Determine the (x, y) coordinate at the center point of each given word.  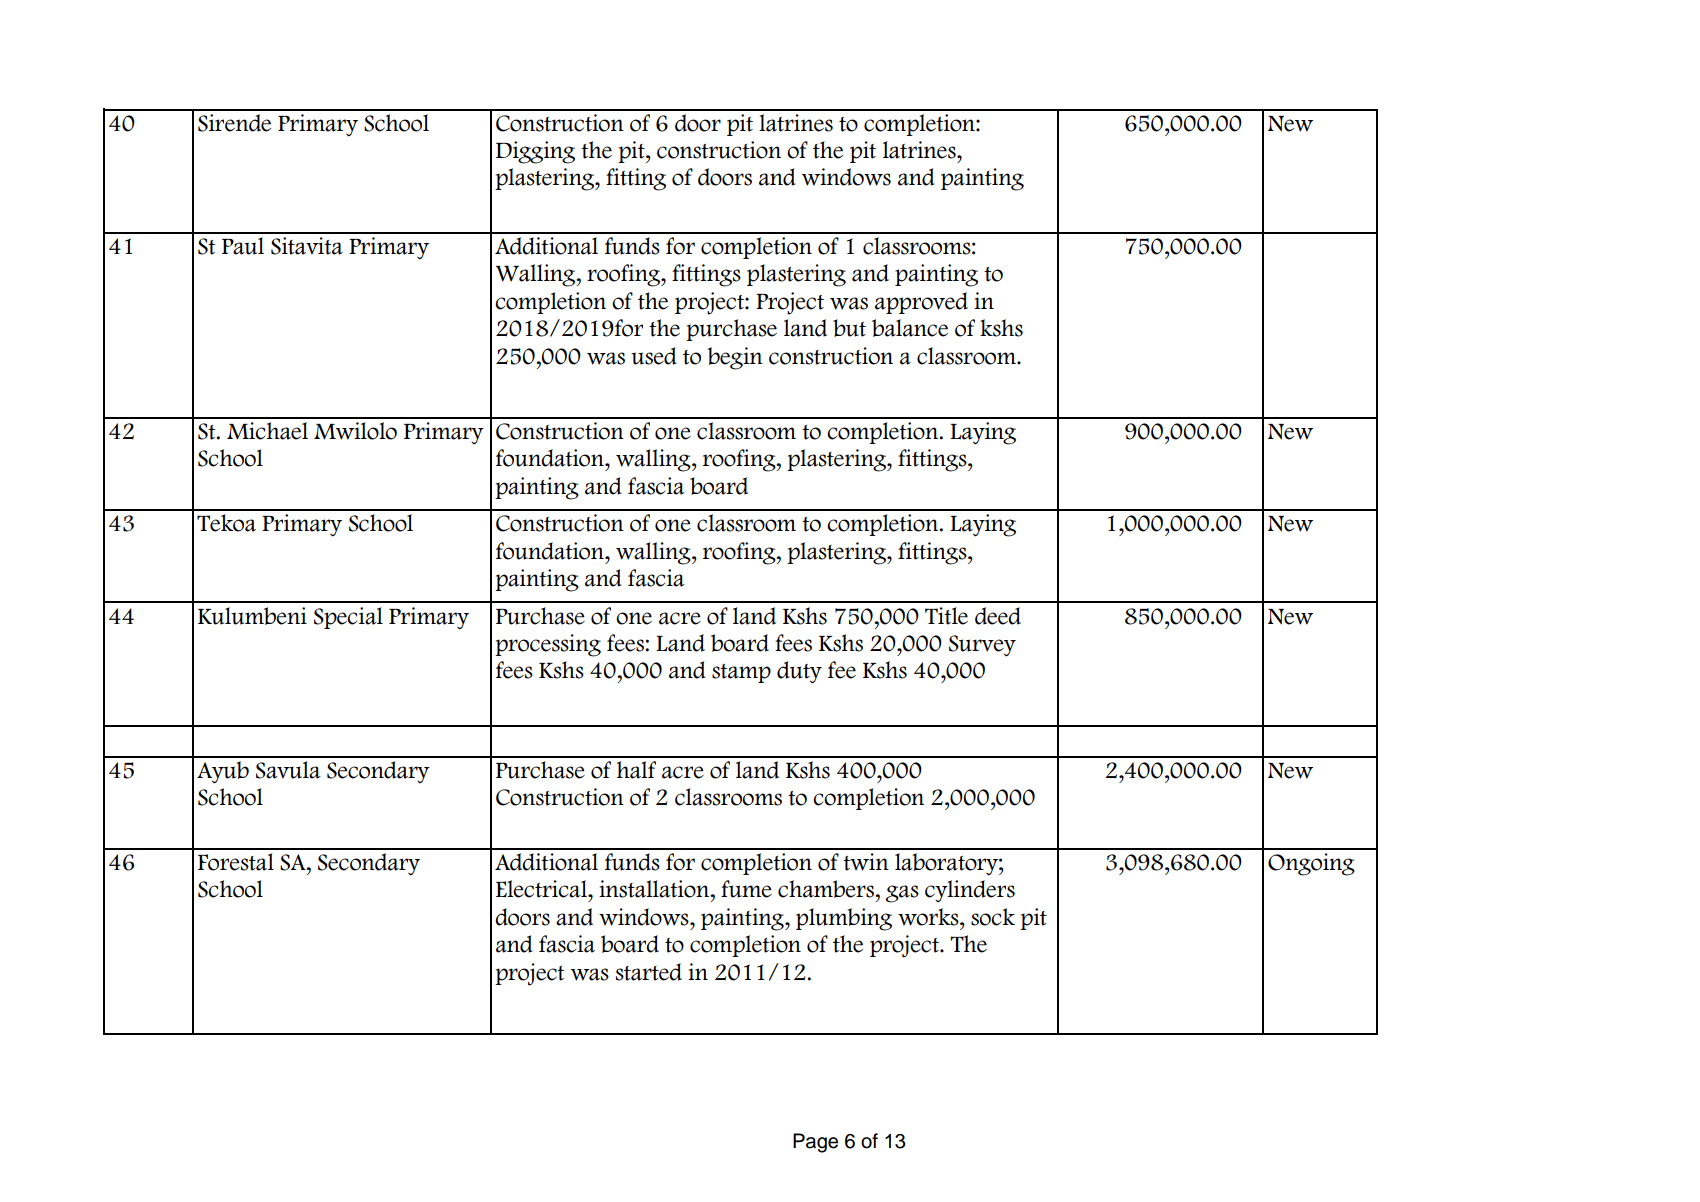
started (649, 972)
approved (921, 303)
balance (910, 328)
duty (799, 672)
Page (815, 1143)
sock (993, 917)
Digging (535, 152)
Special (348, 618)
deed (998, 616)
